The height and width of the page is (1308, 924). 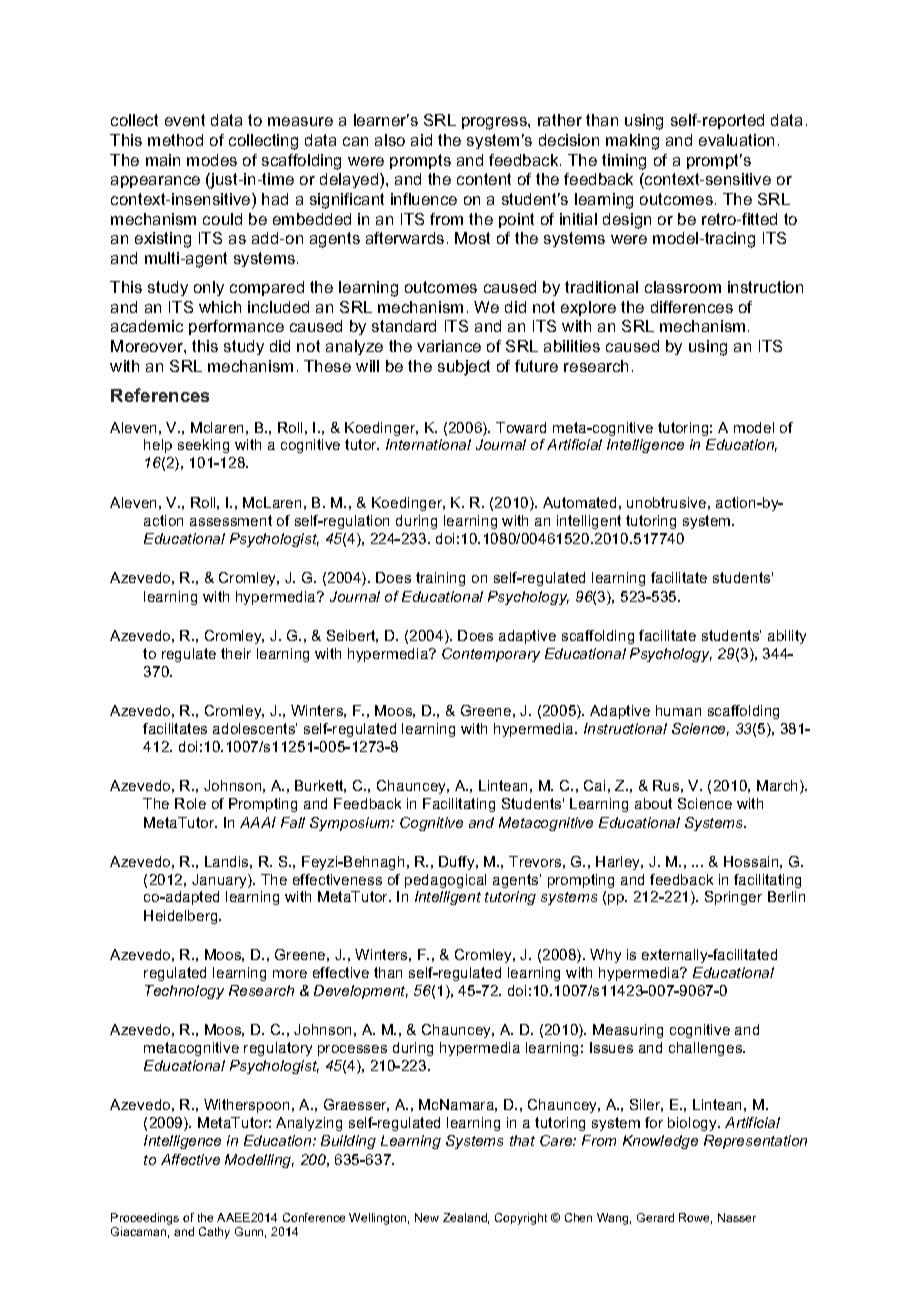 I want to click on Heidelberg, so click(x=182, y=917).
